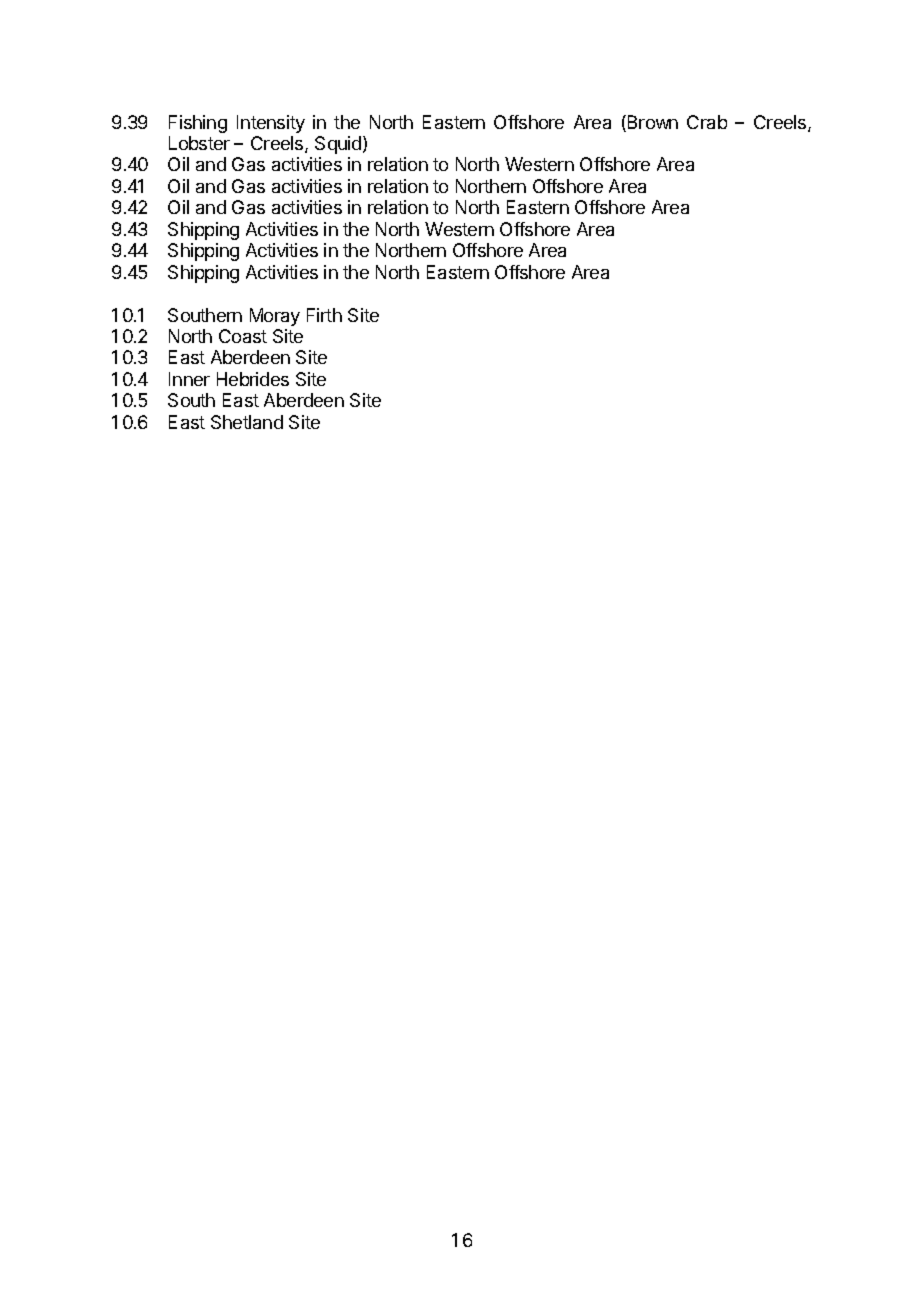 The image size is (924, 1308). Describe the element at coordinates (651, 123) in the screenshot. I see `Brown` at that location.
